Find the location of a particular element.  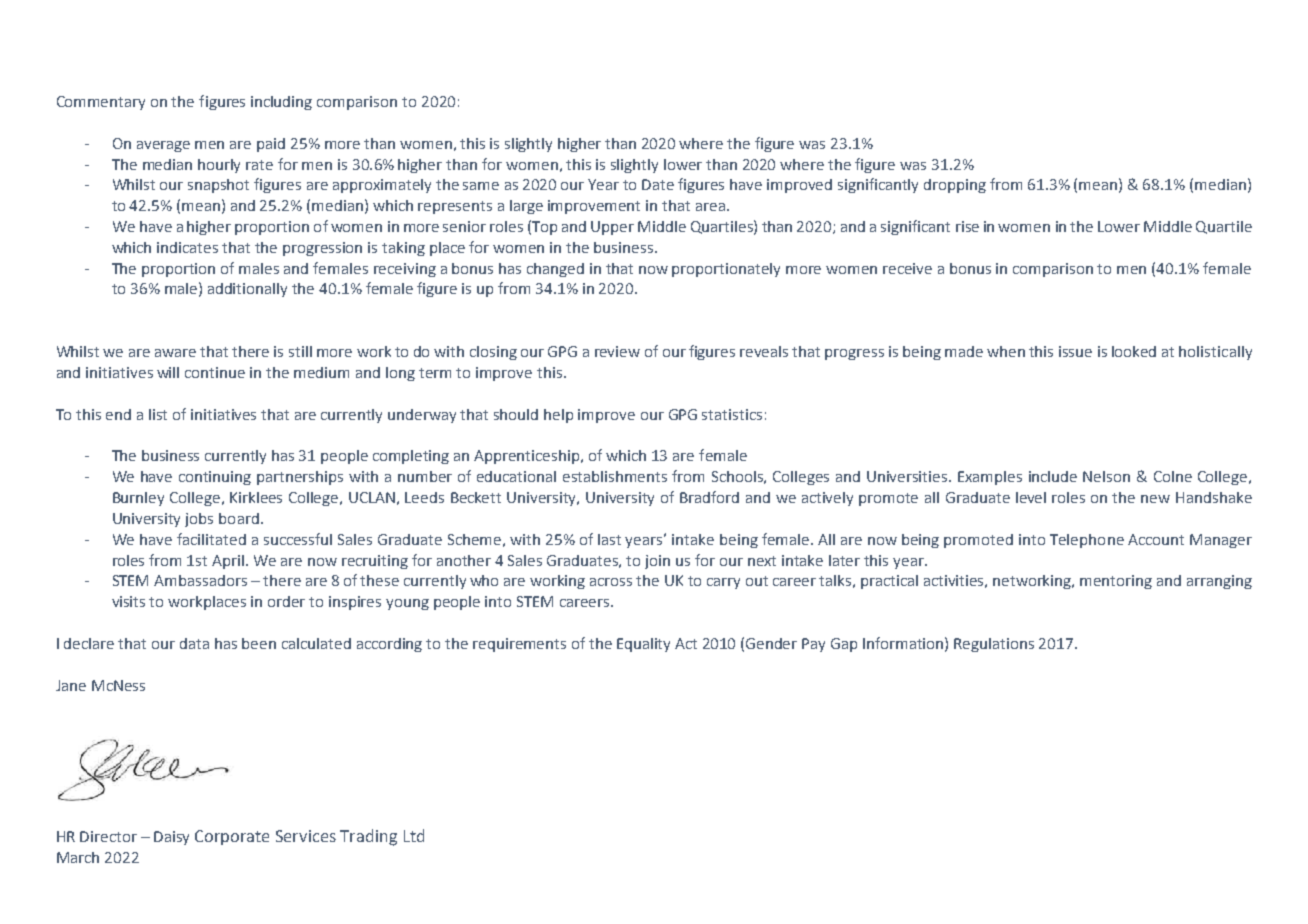

average is located at coordinates (163, 146).
